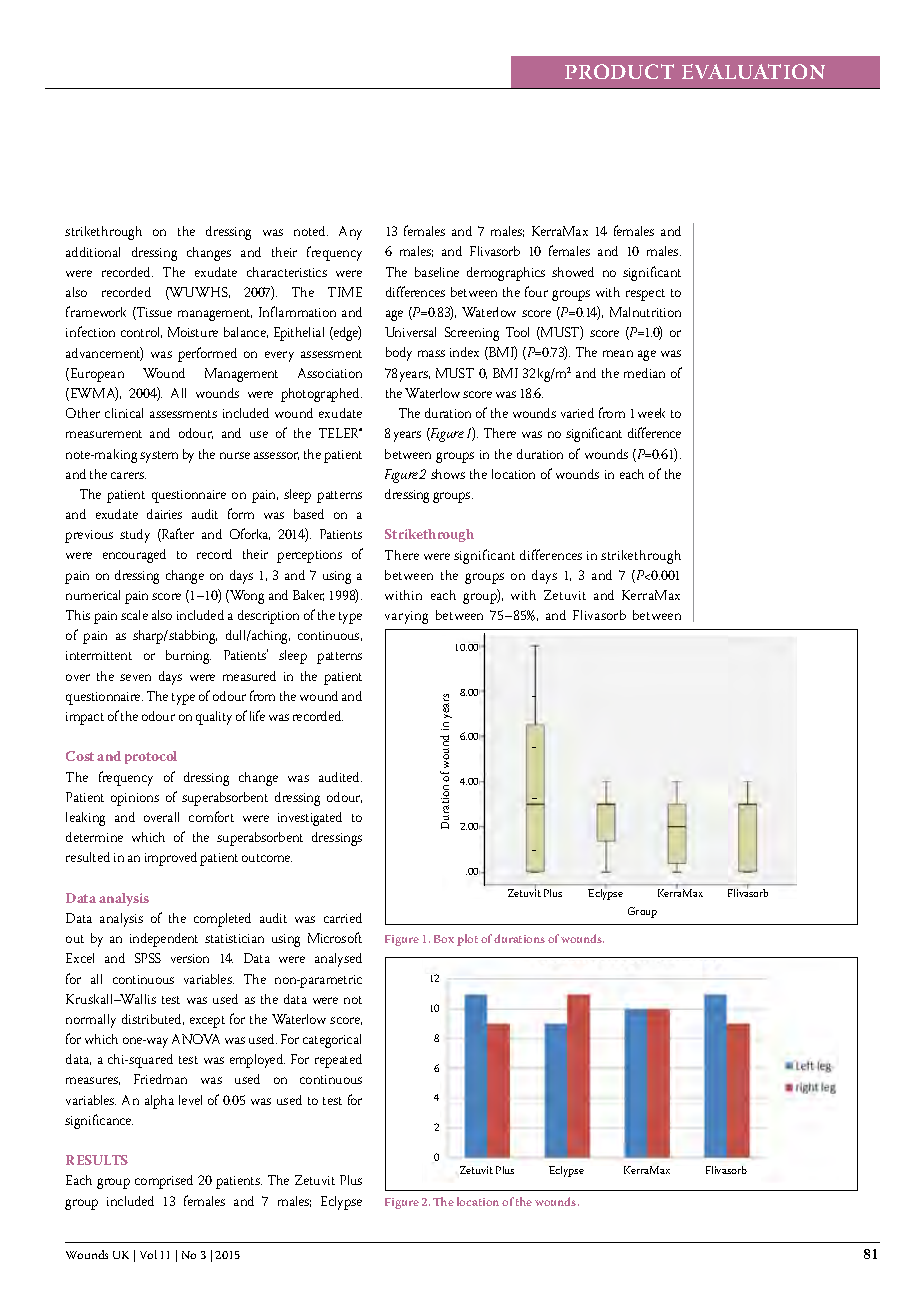  Describe the element at coordinates (577, 413) in the screenshot. I see `varied` at that location.
